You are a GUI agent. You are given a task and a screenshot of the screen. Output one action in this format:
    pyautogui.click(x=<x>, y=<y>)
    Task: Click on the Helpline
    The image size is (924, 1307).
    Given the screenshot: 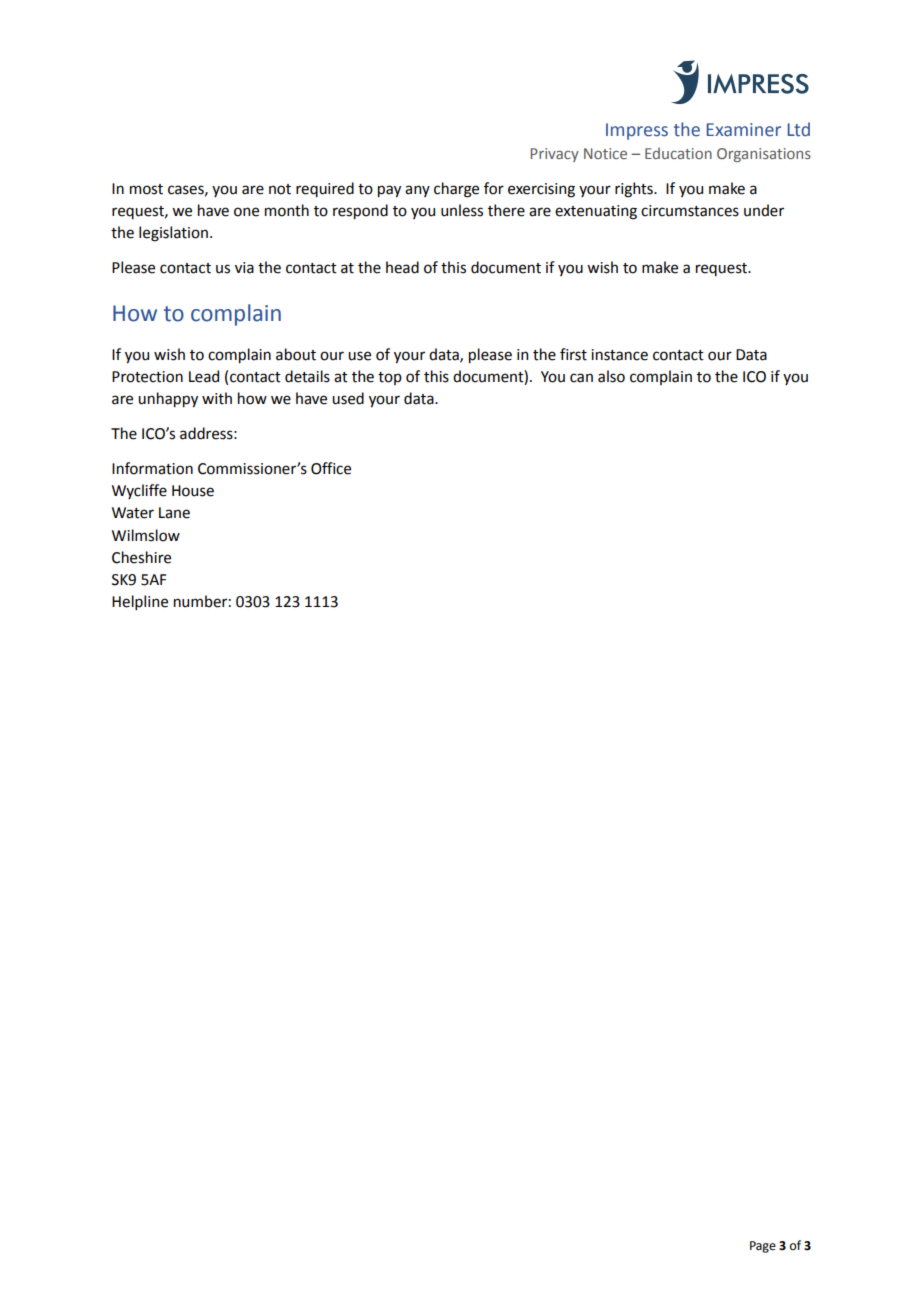 What is the action you would take?
    pyautogui.click(x=140, y=602)
